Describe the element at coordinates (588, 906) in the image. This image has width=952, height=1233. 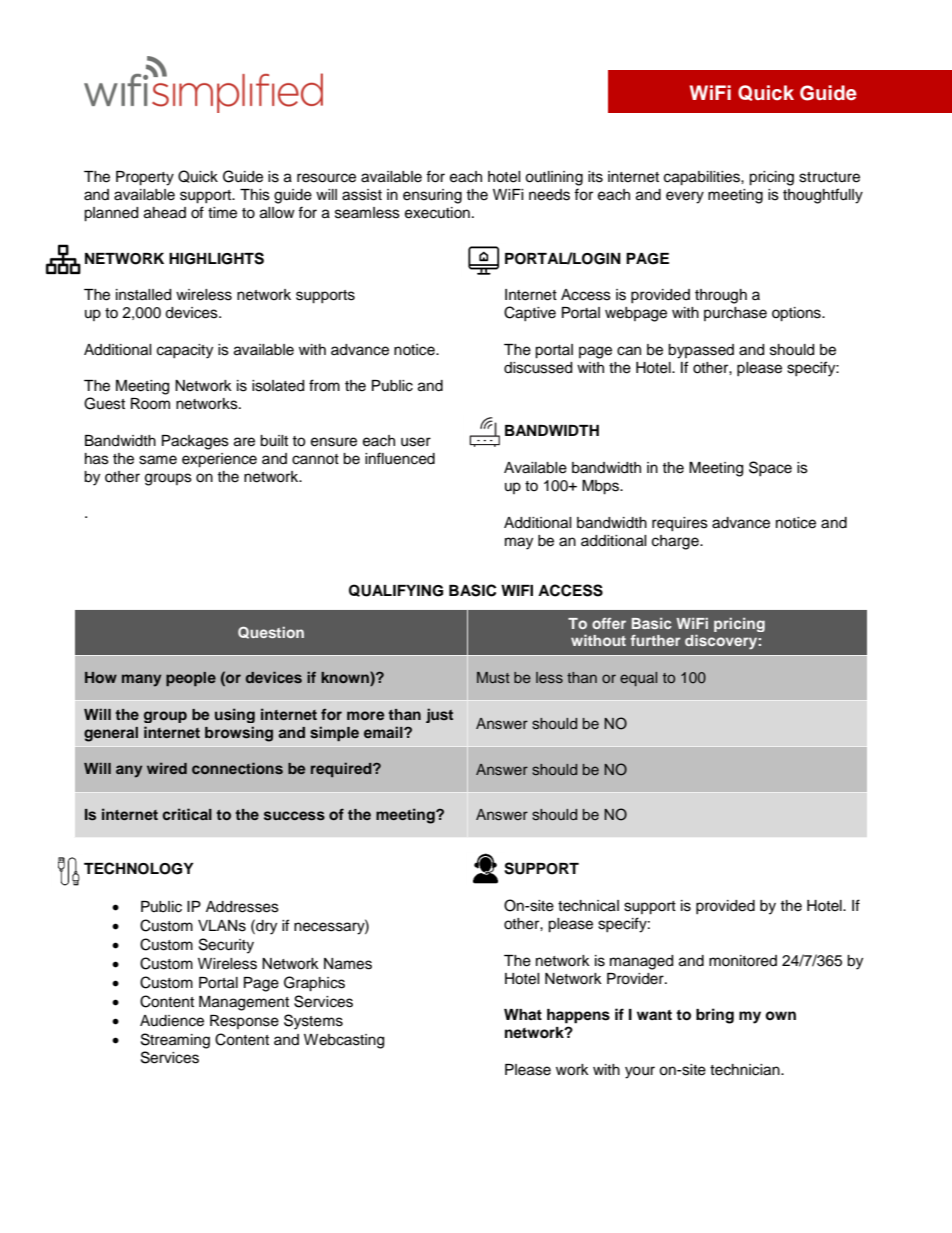
I see `technical` at that location.
